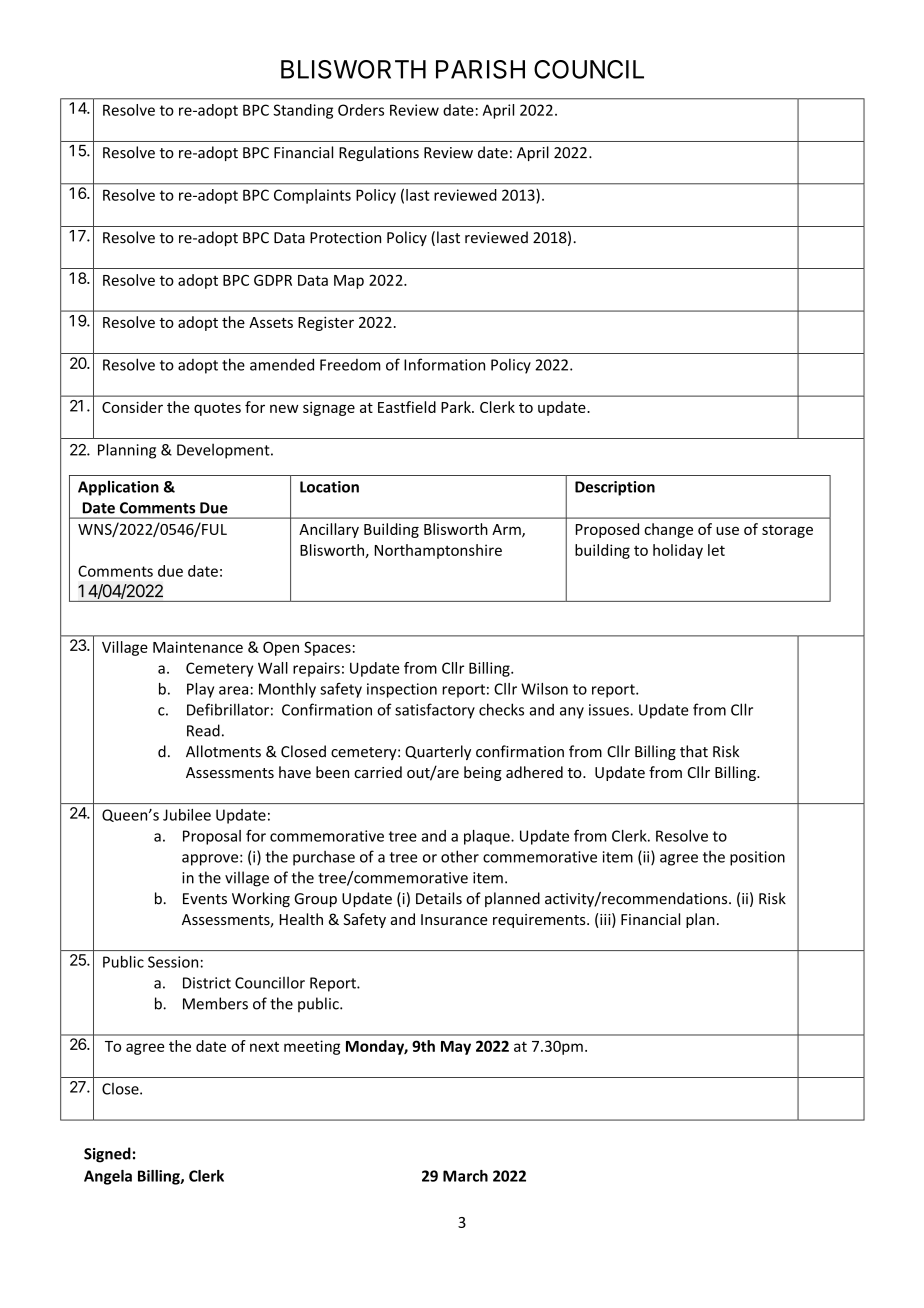  I want to click on PARISH, so click(480, 69).
